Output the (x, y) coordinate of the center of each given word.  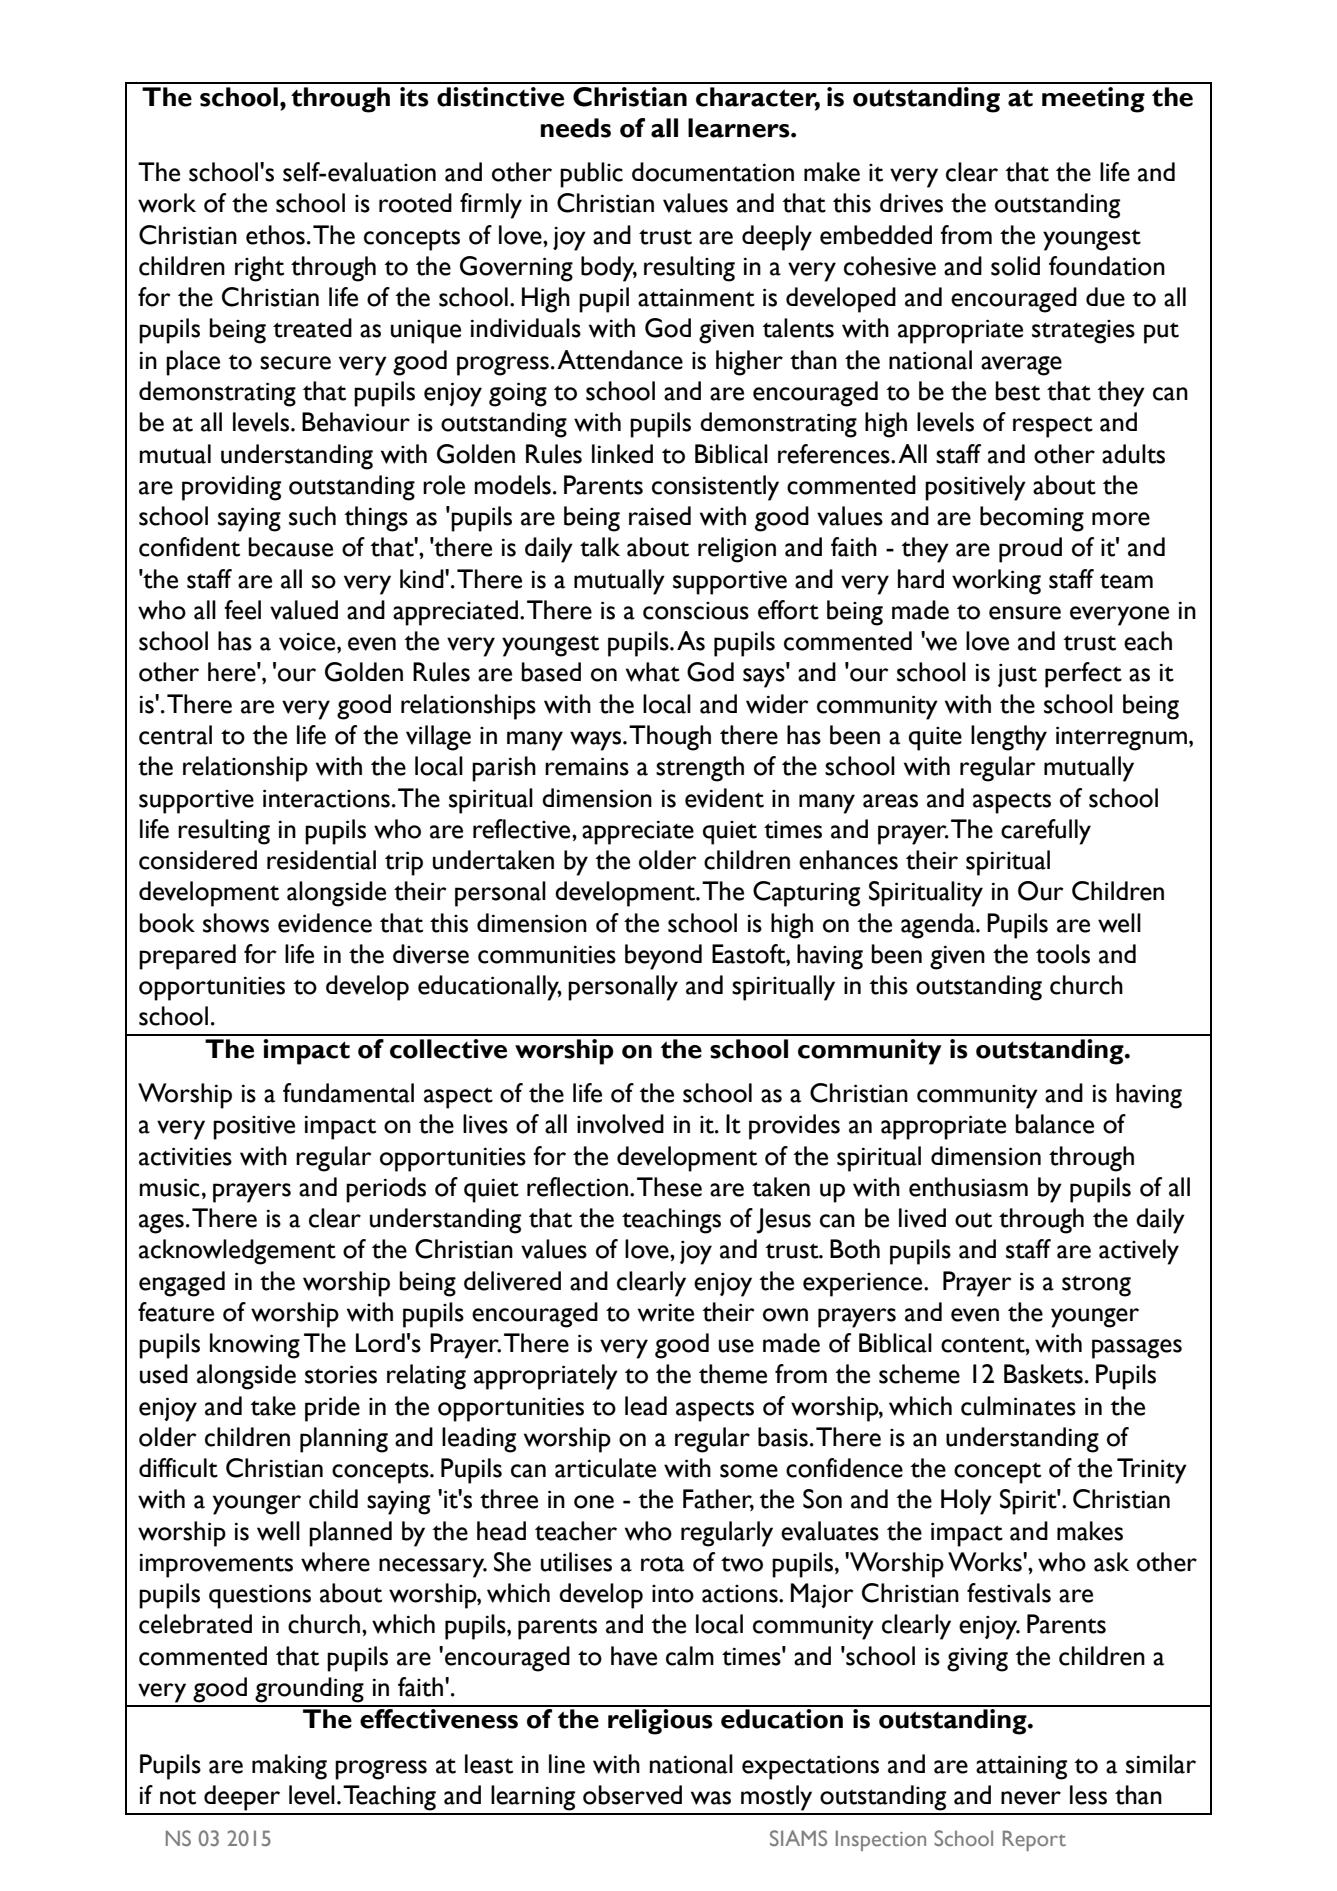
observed (632, 1795)
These (669, 1187)
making (289, 1767)
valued (304, 610)
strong (1096, 1286)
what (653, 672)
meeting (1093, 100)
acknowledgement (237, 1252)
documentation (713, 172)
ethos (275, 235)
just (1017, 675)
